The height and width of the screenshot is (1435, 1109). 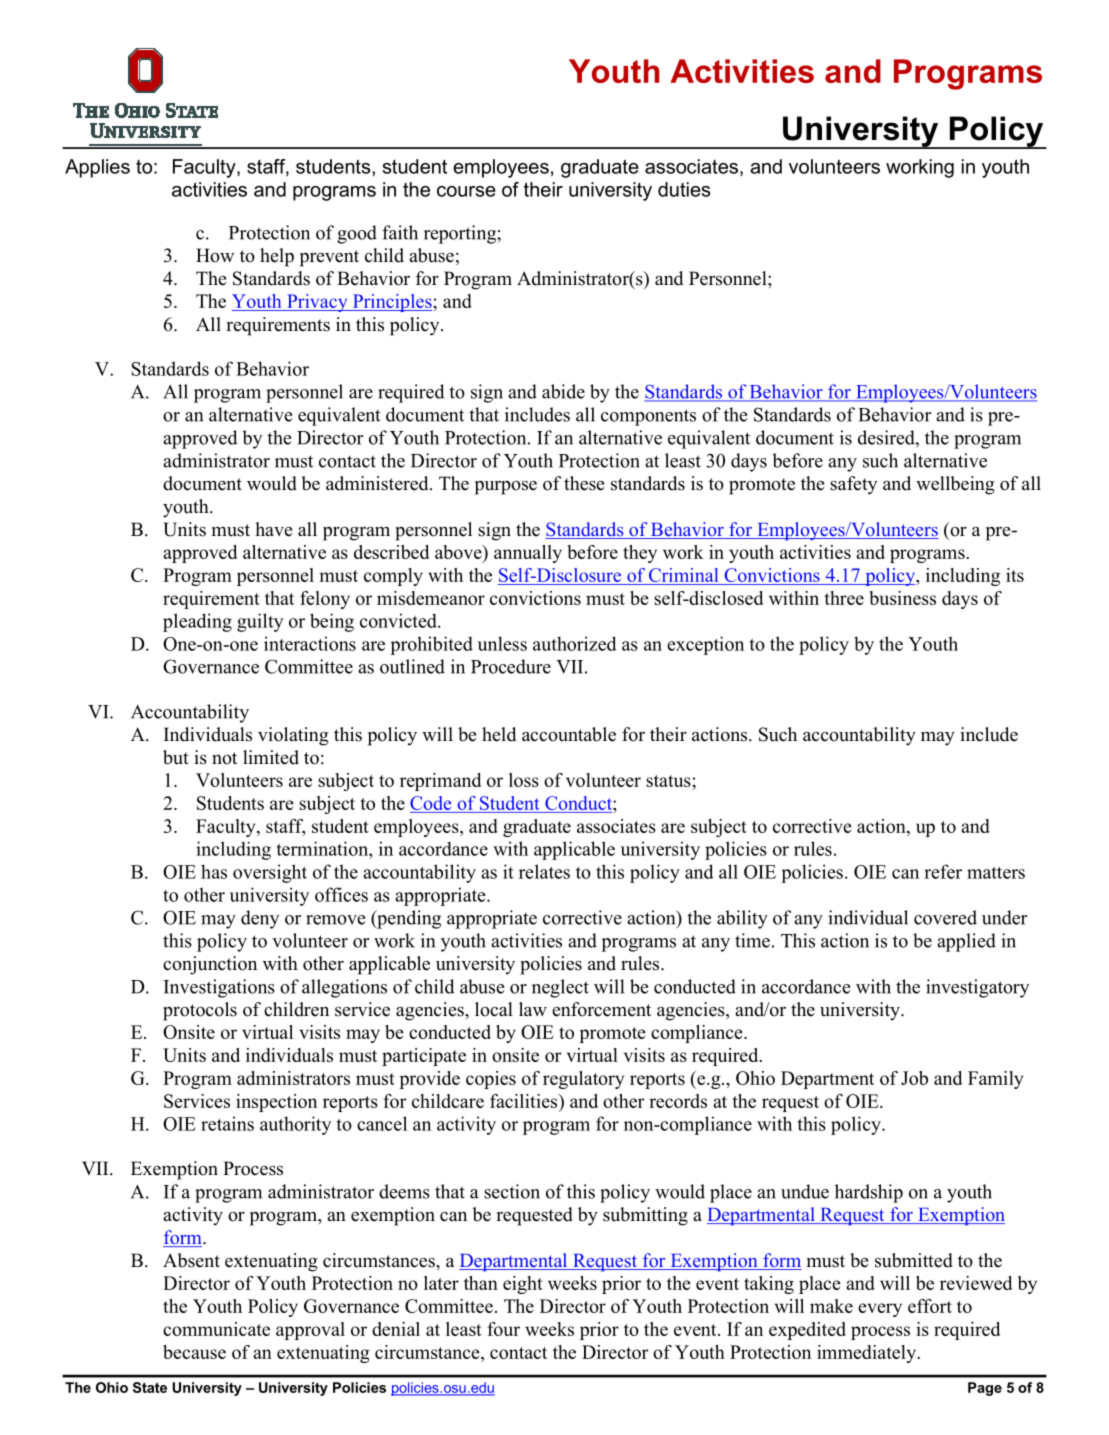 What do you see at coordinates (224, 758) in the screenshot?
I see `not` at bounding box center [224, 758].
